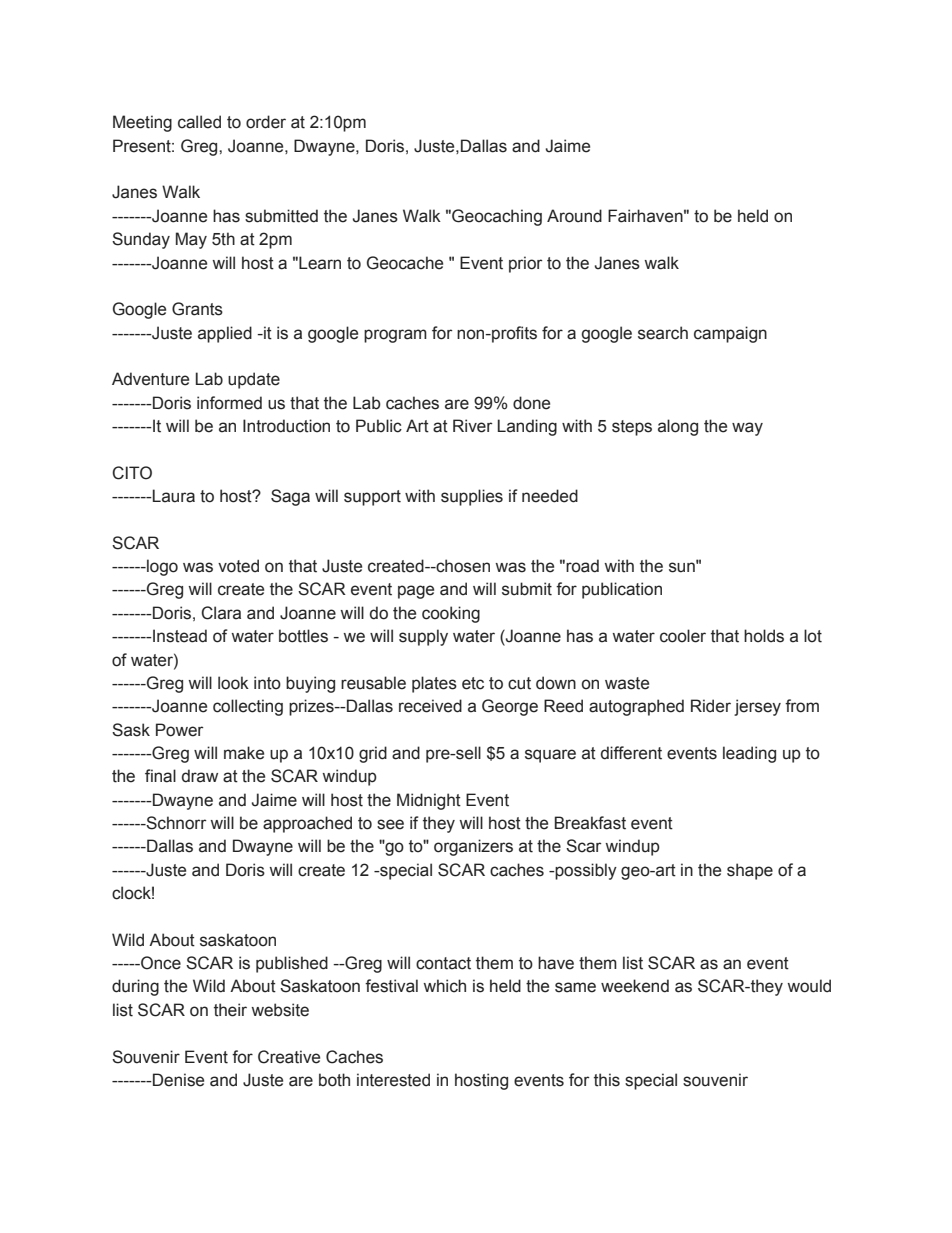 Image resolution: width=952 pixels, height=1233 pixels. What do you see at coordinates (510, 707) in the image?
I see `George` at bounding box center [510, 707].
